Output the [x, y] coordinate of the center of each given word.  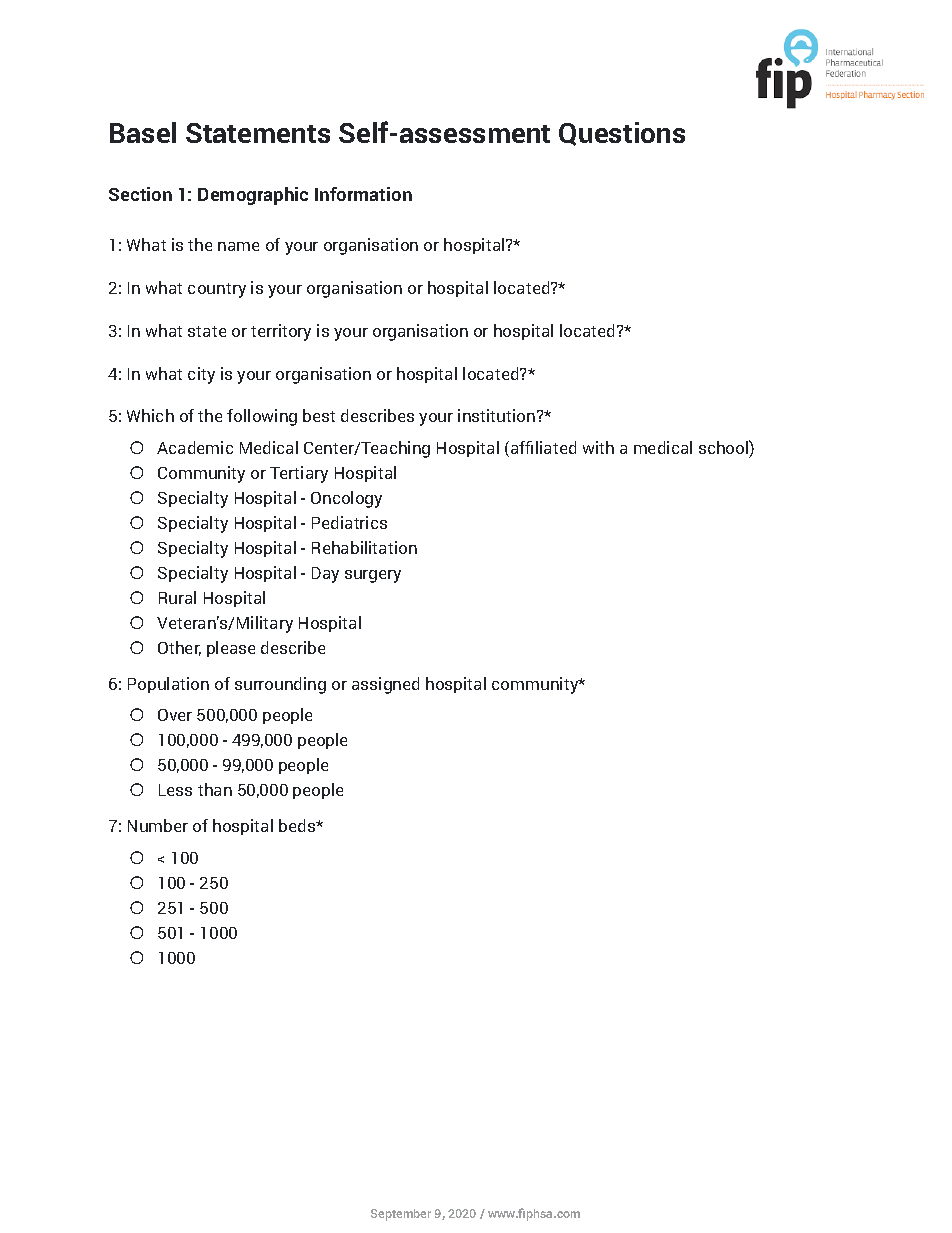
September [401, 1215]
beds [298, 825]
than [215, 789]
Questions [622, 134]
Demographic [253, 196]
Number [158, 825]
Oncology [346, 499]
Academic [195, 447]
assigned [385, 685]
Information [363, 194]
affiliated [543, 447]
